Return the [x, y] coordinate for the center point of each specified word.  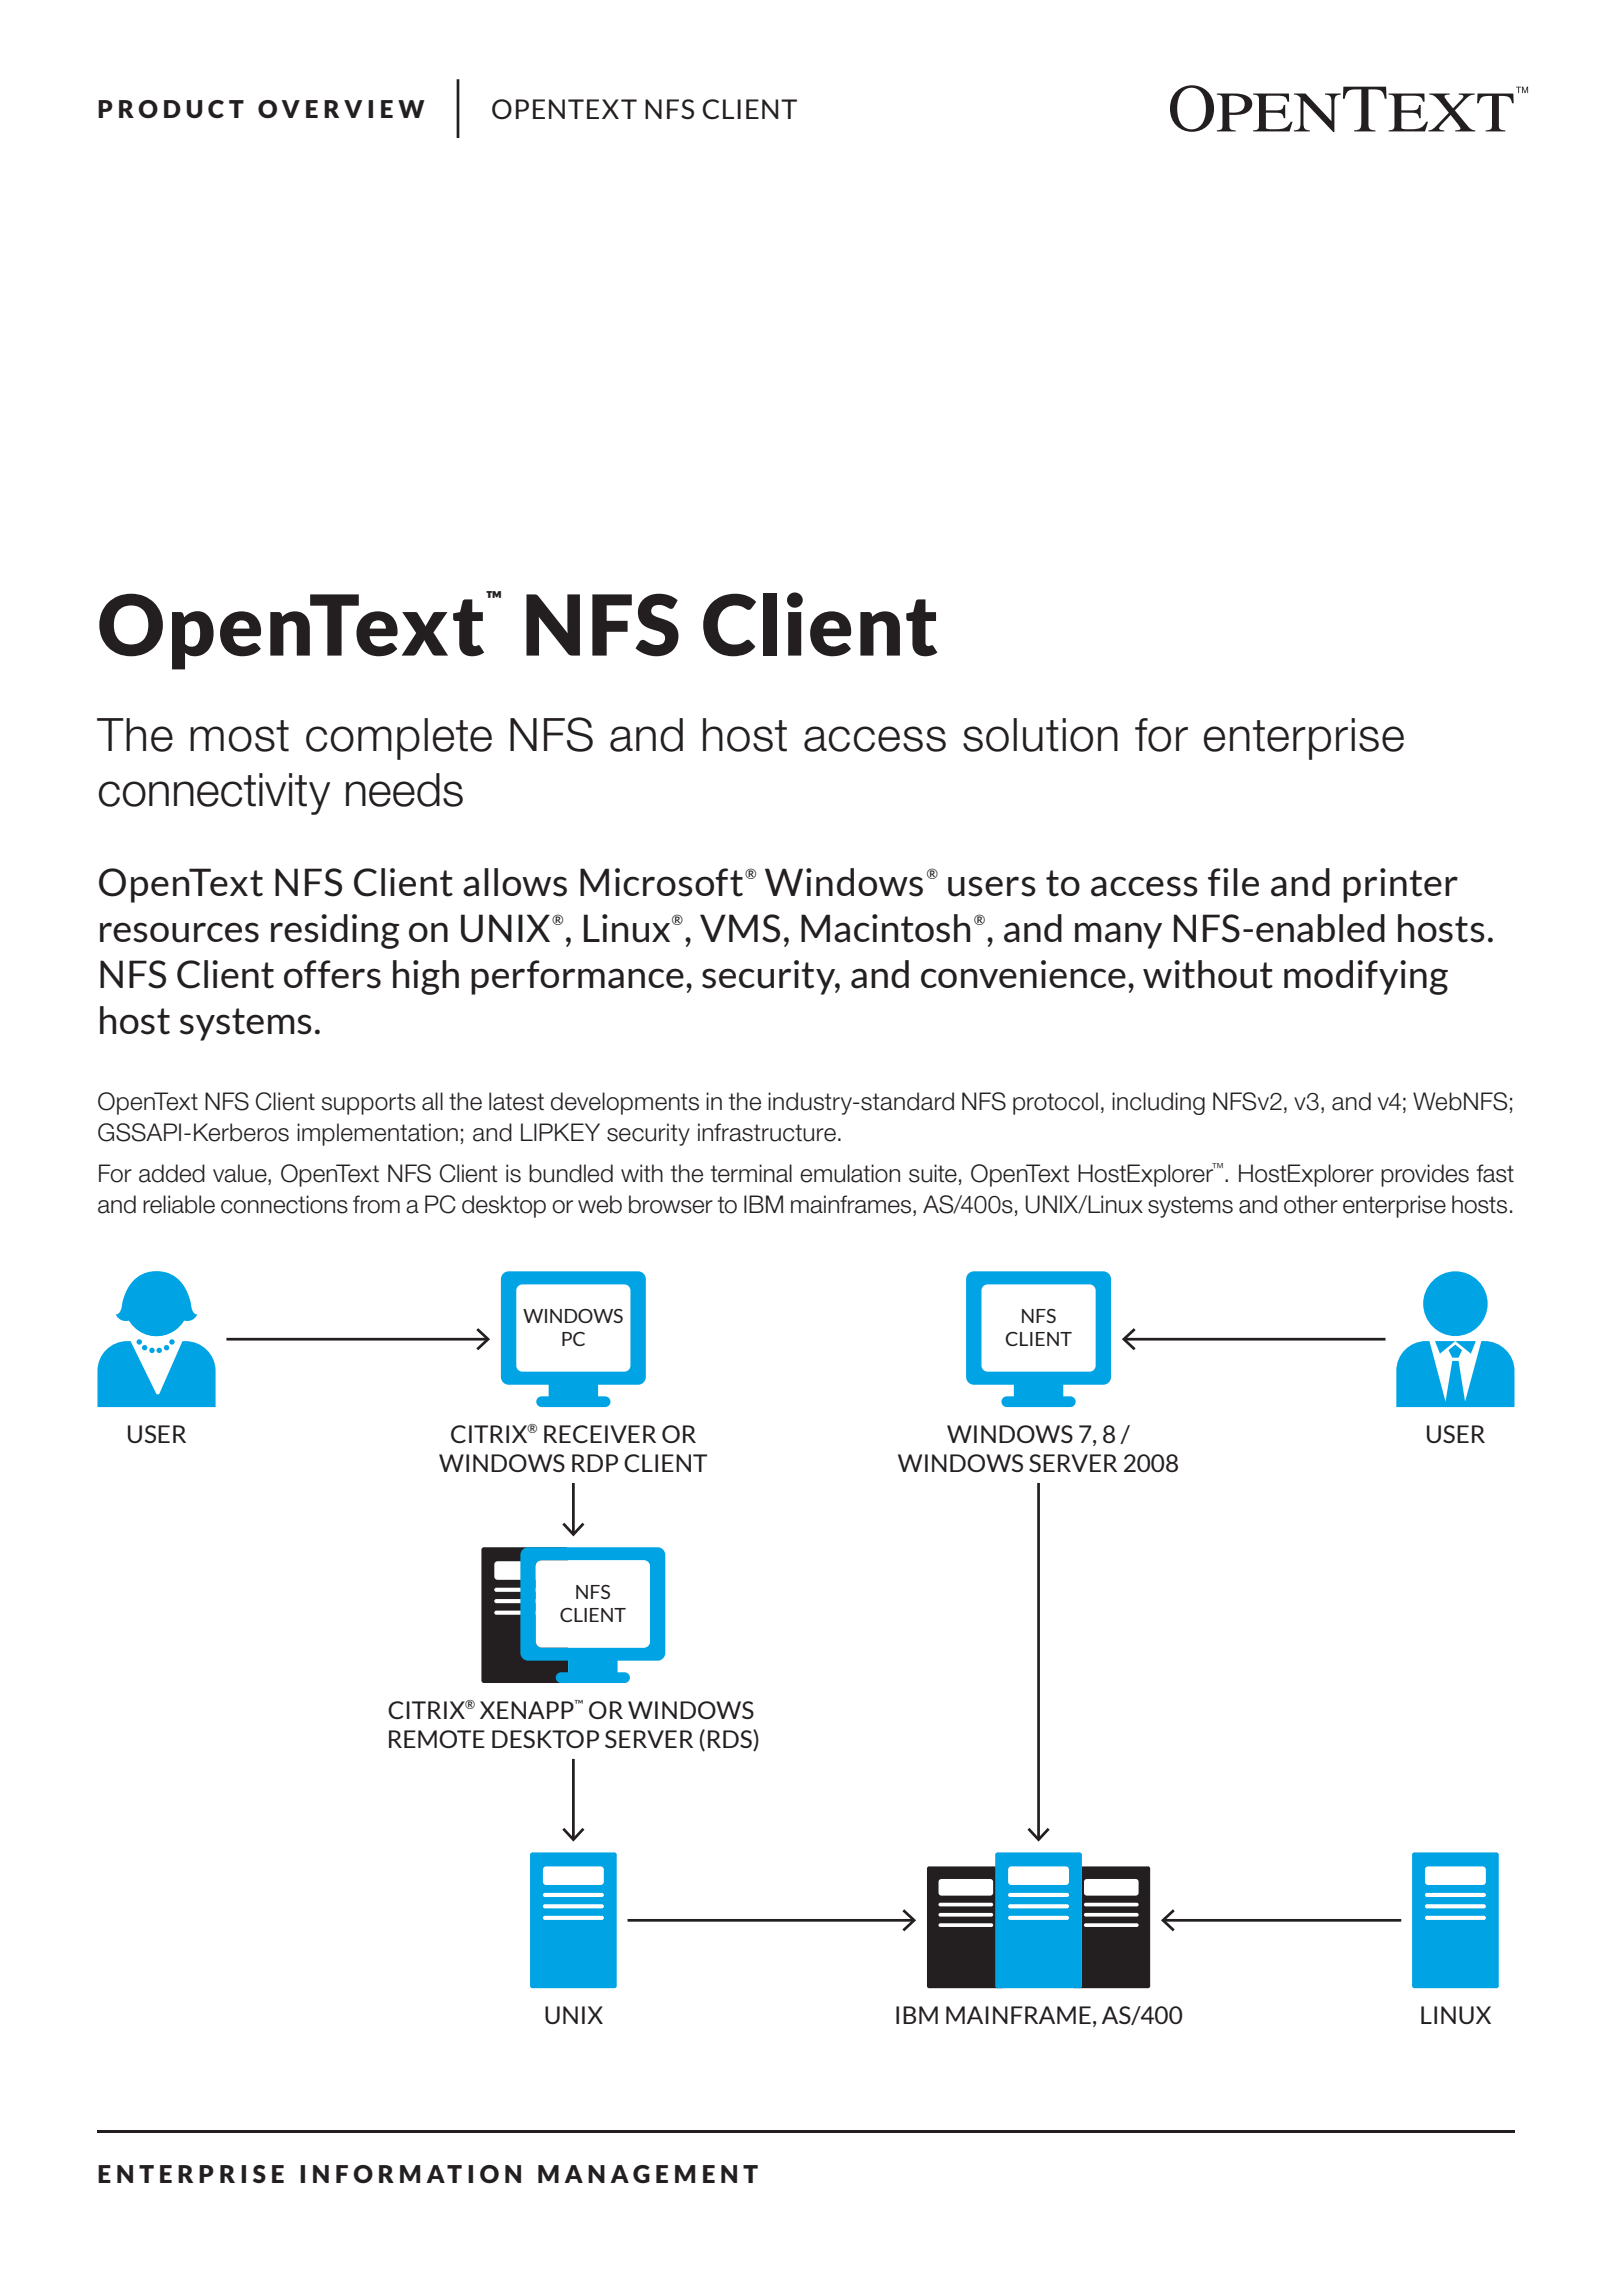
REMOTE [437, 1739]
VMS [740, 928]
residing [335, 931]
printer [1400, 885]
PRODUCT [171, 109]
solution [1040, 735]
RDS [731, 1740]
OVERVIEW [341, 109]
